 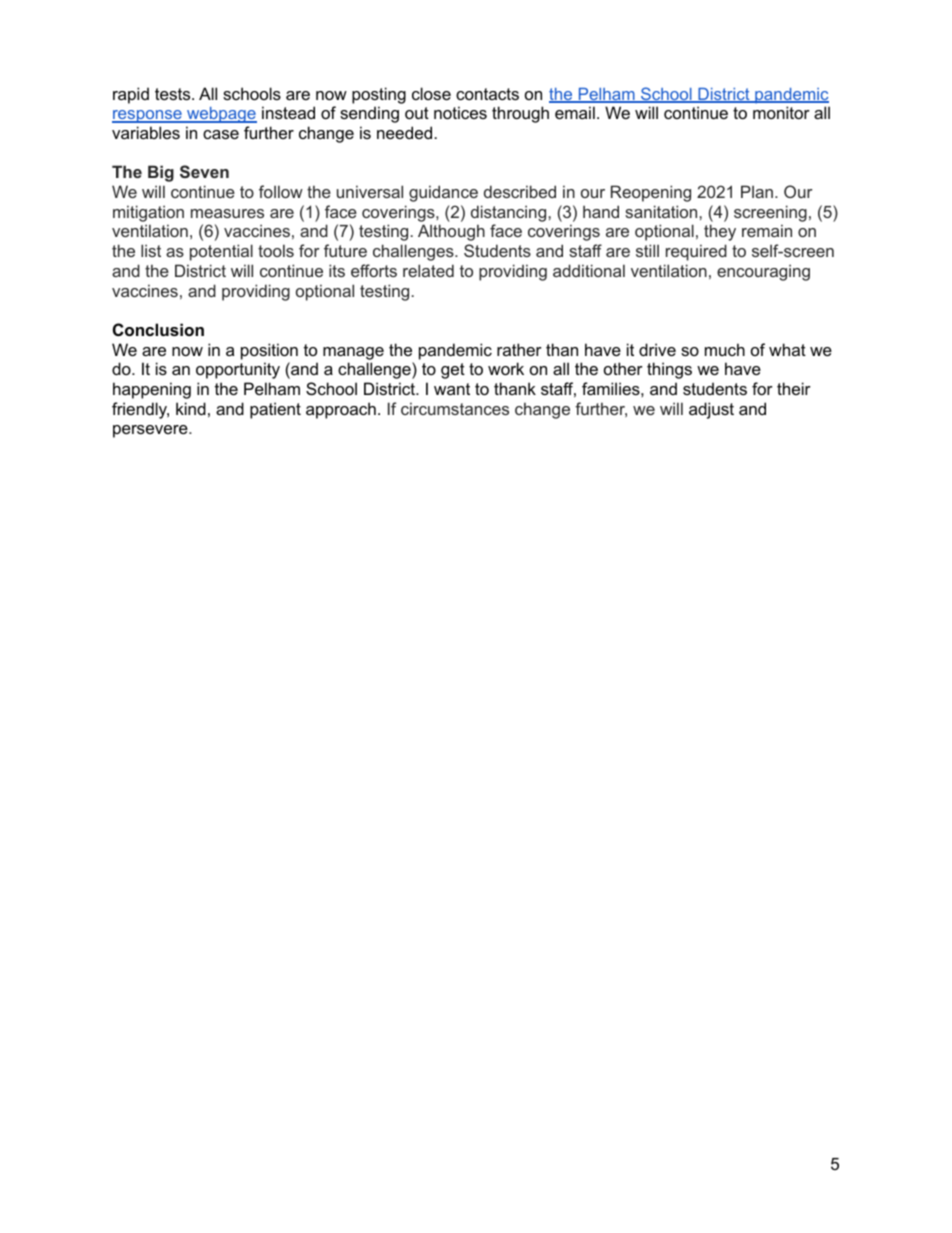 What do you see at coordinates (460, 112) in the page?
I see `notices` at bounding box center [460, 112].
